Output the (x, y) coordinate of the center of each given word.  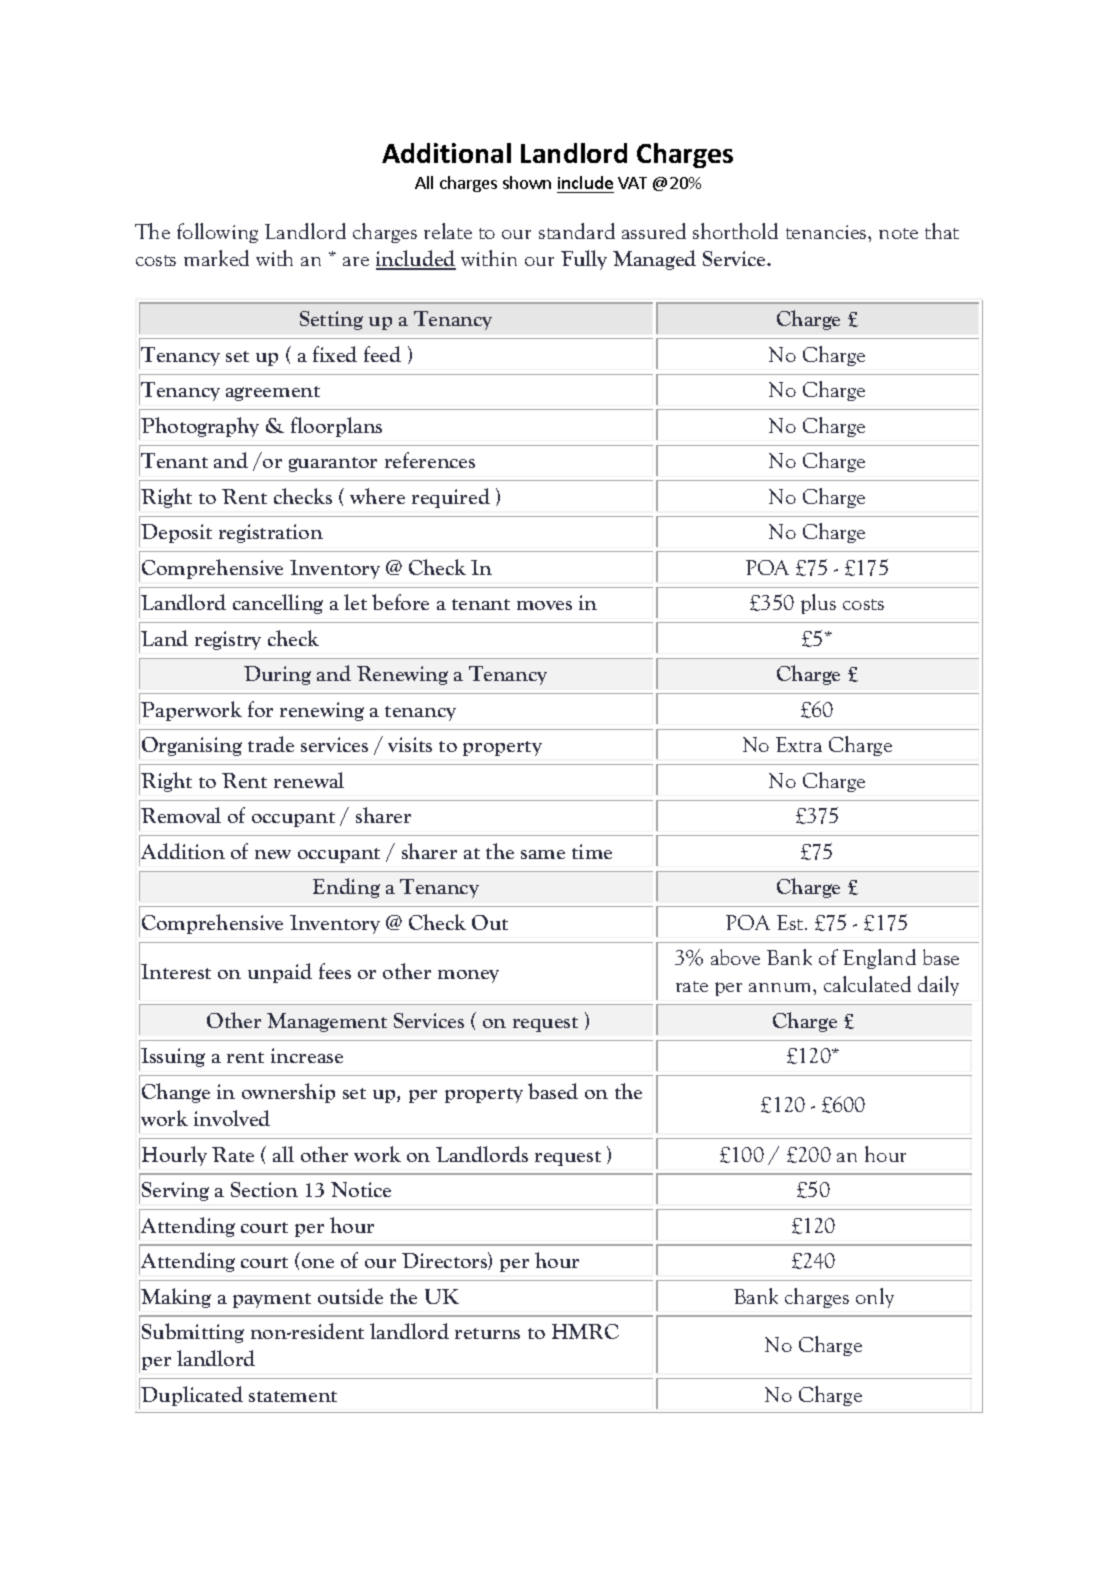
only (875, 1298)
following (217, 233)
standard (577, 231)
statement (293, 1396)
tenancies (827, 232)
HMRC (585, 1331)
